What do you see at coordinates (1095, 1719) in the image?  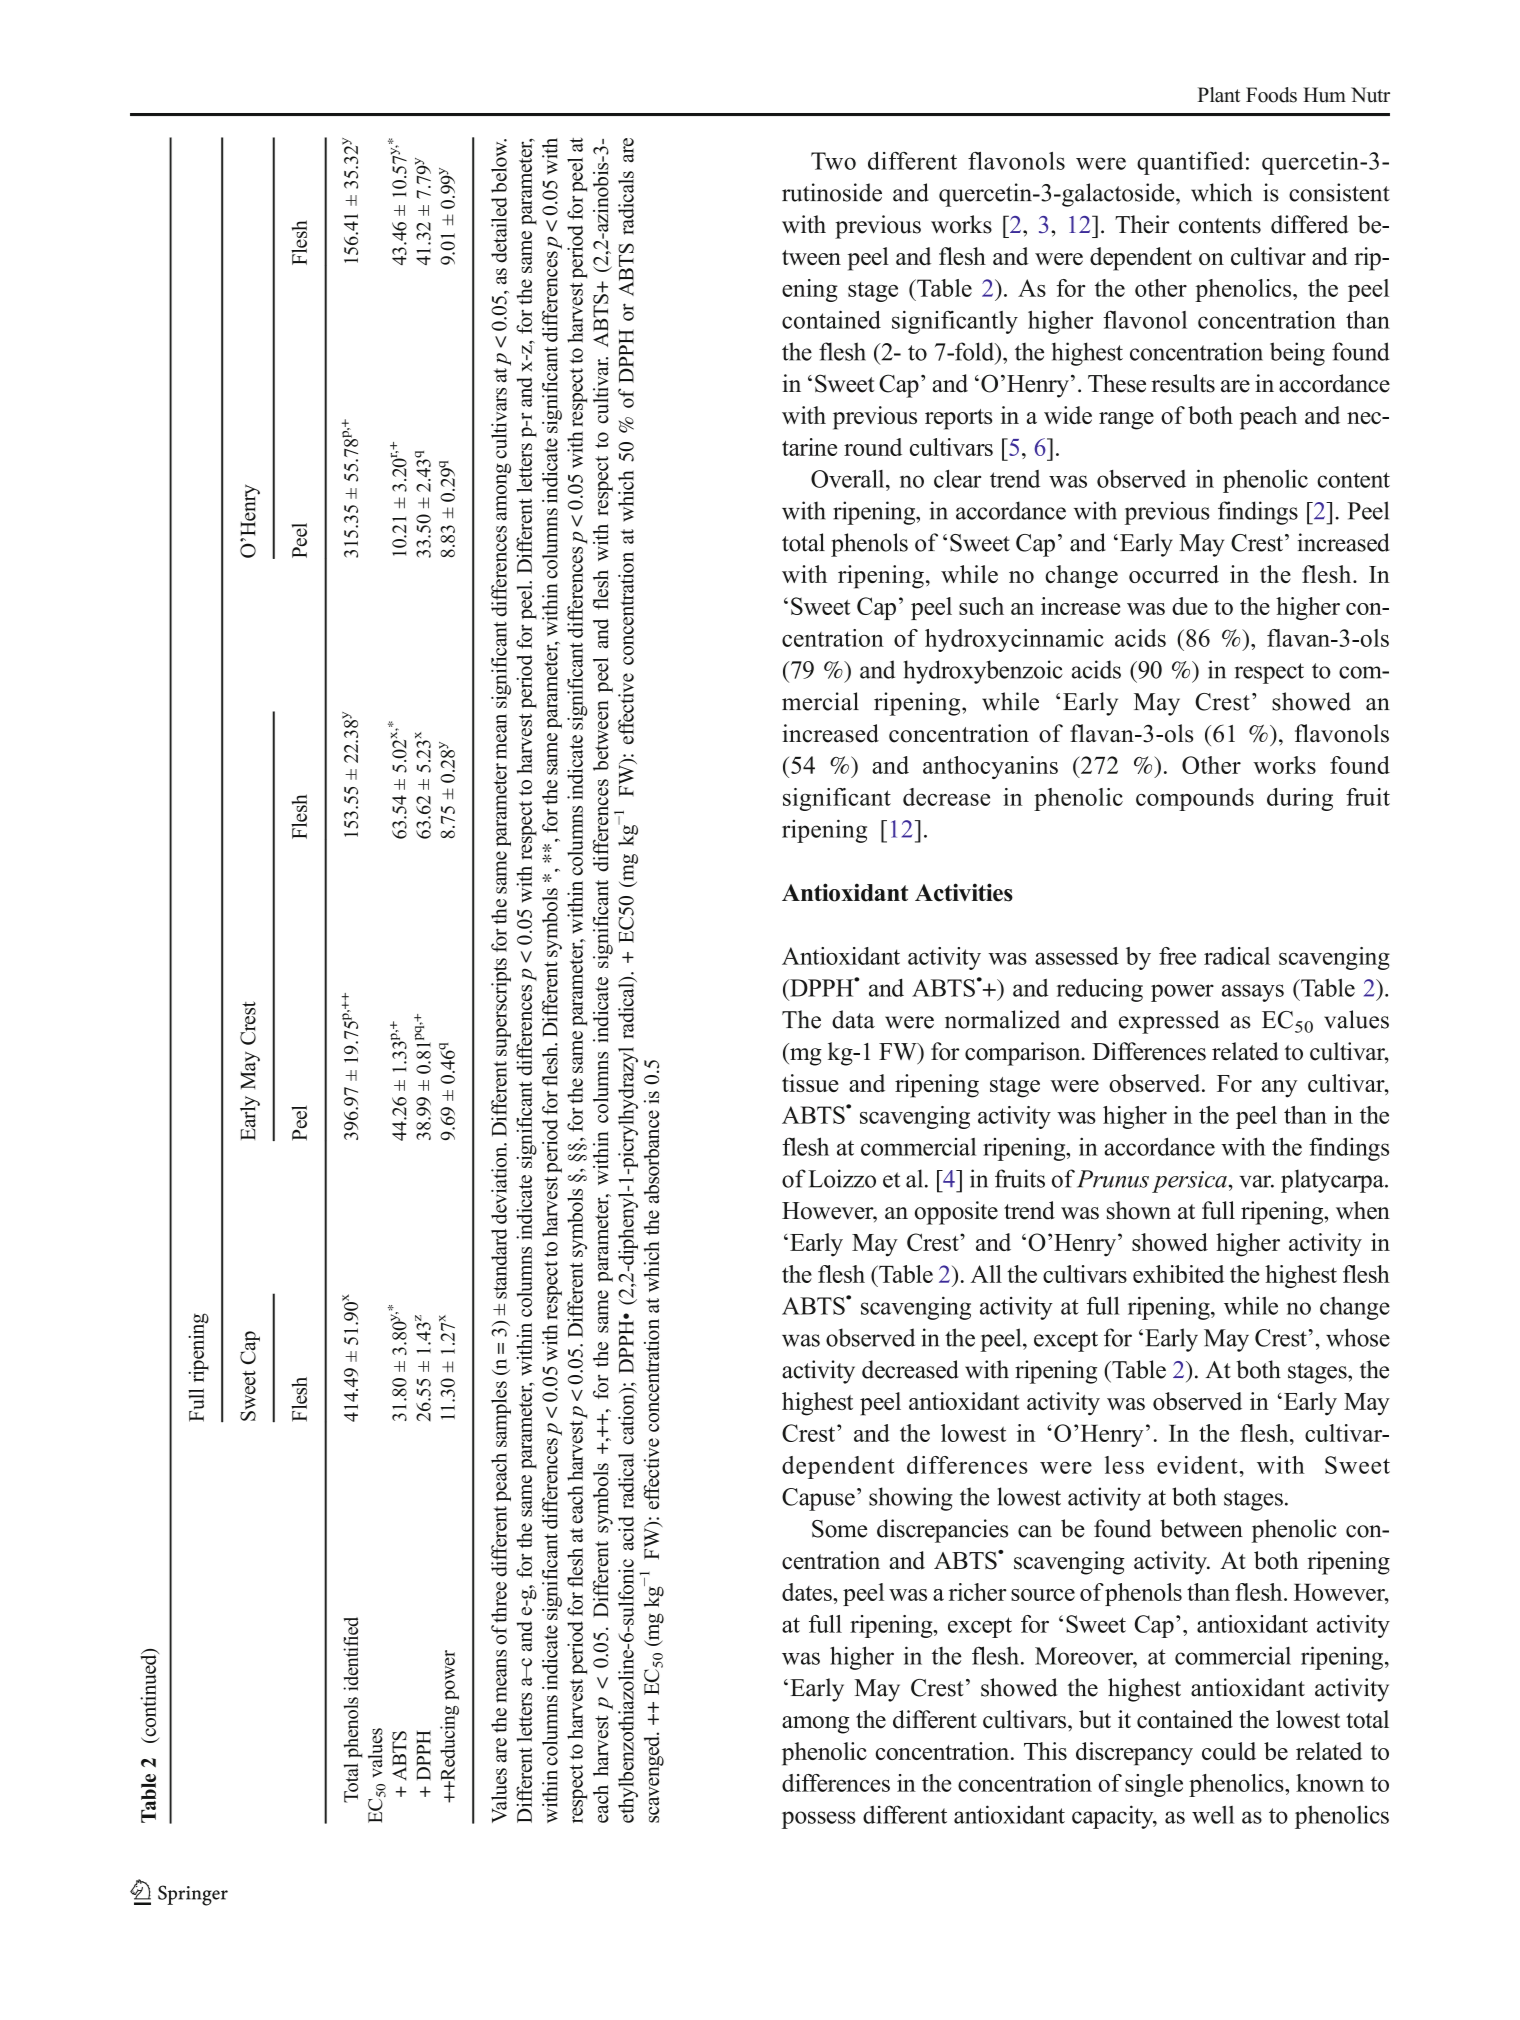 I see `but` at bounding box center [1095, 1719].
